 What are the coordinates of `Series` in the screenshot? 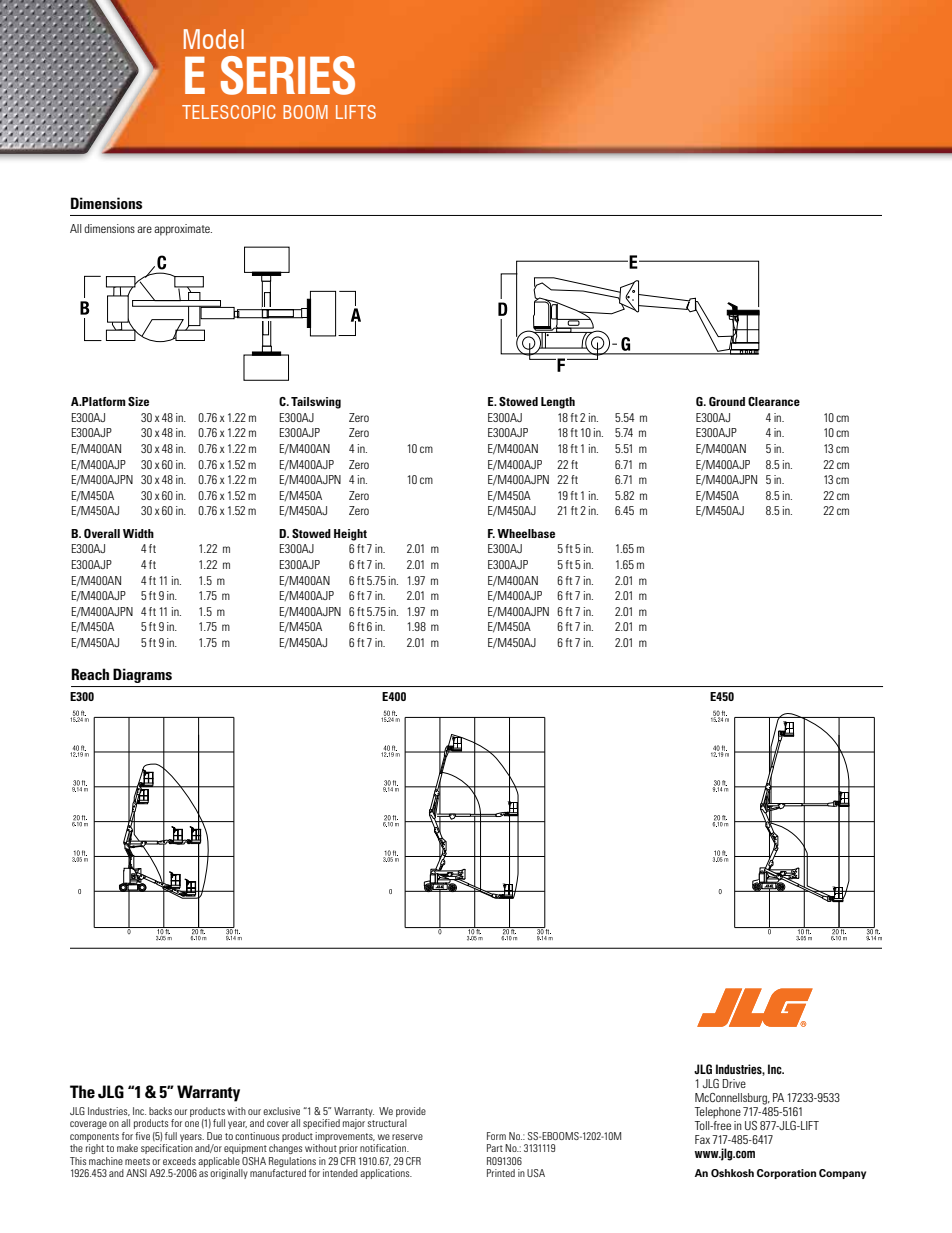 It's located at (288, 75).
